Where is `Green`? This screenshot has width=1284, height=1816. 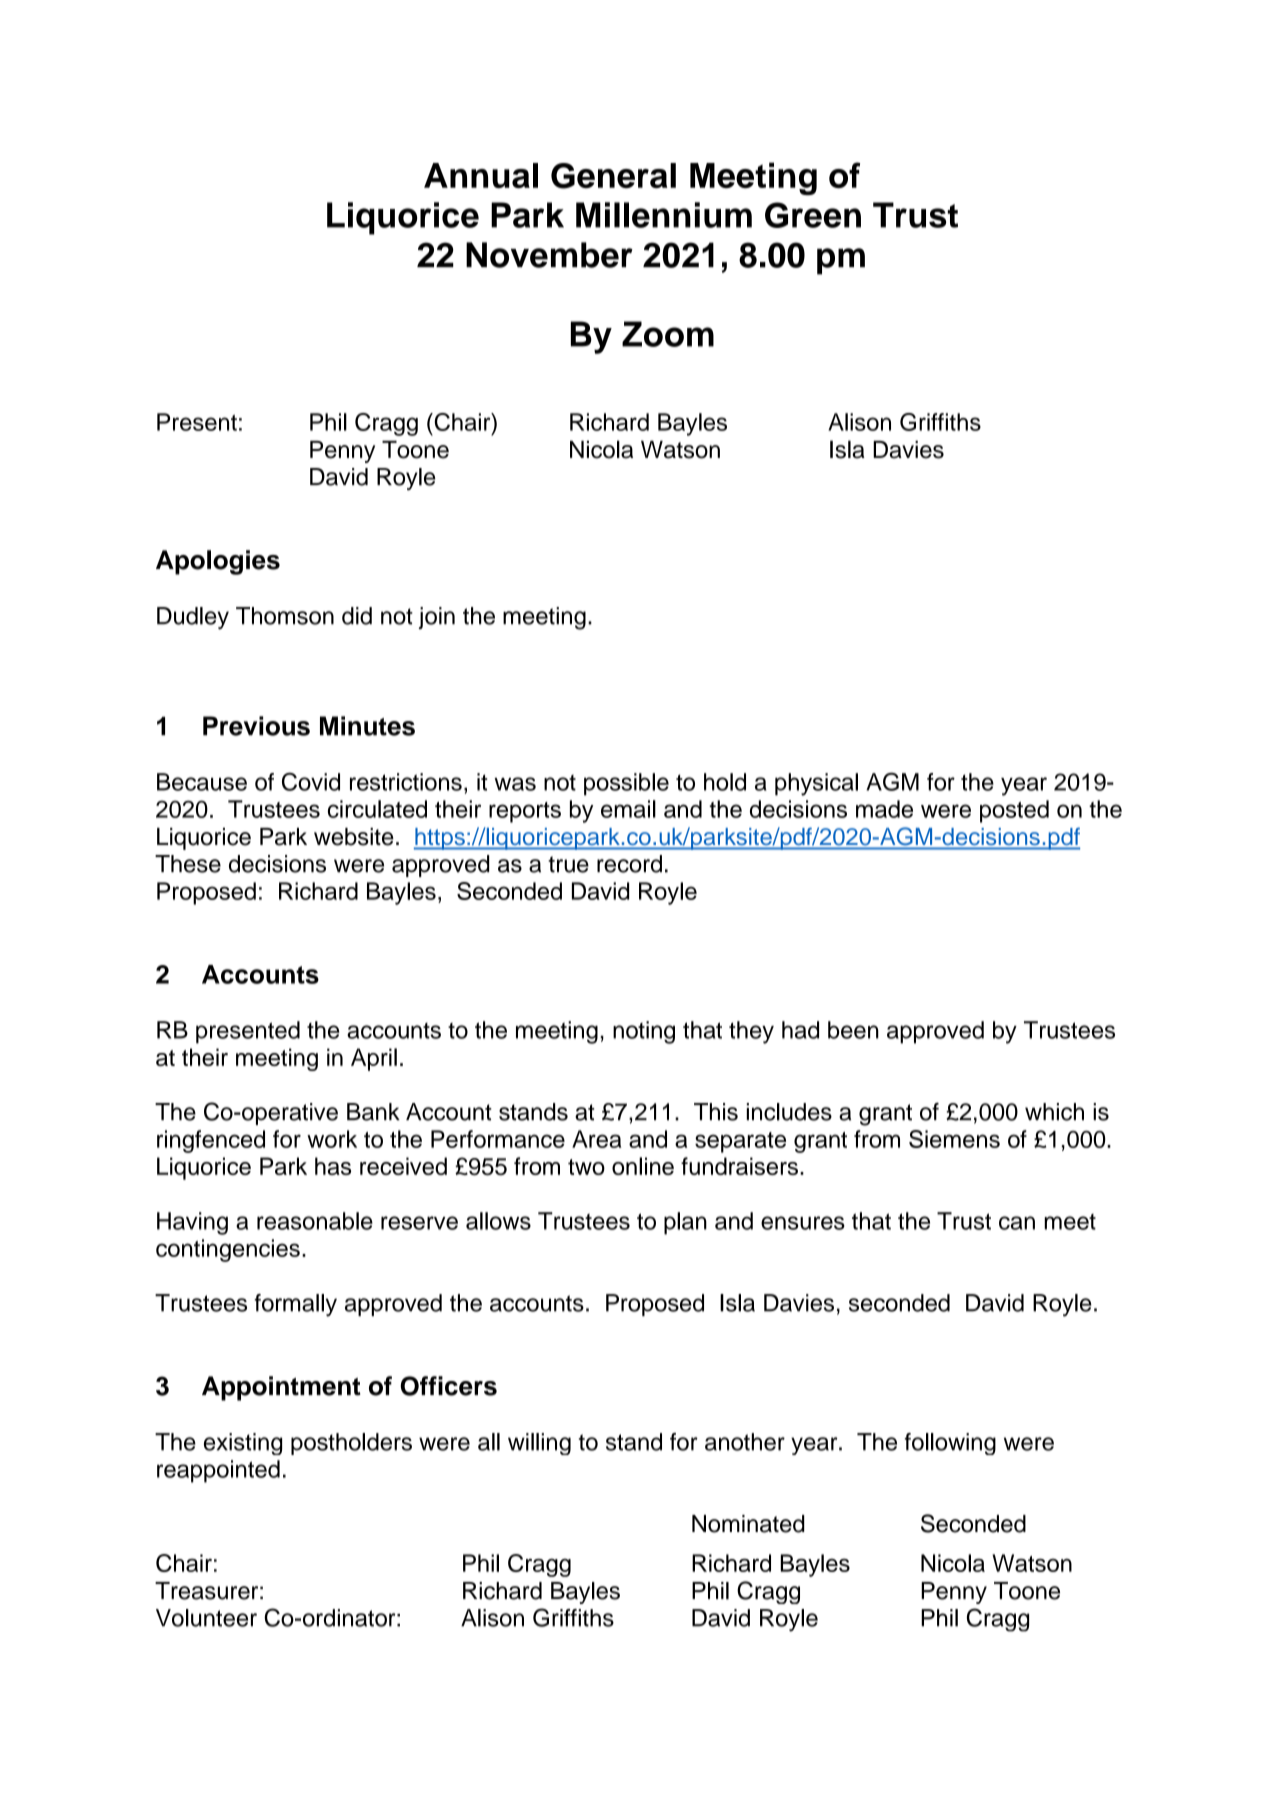
Green is located at coordinates (813, 215).
